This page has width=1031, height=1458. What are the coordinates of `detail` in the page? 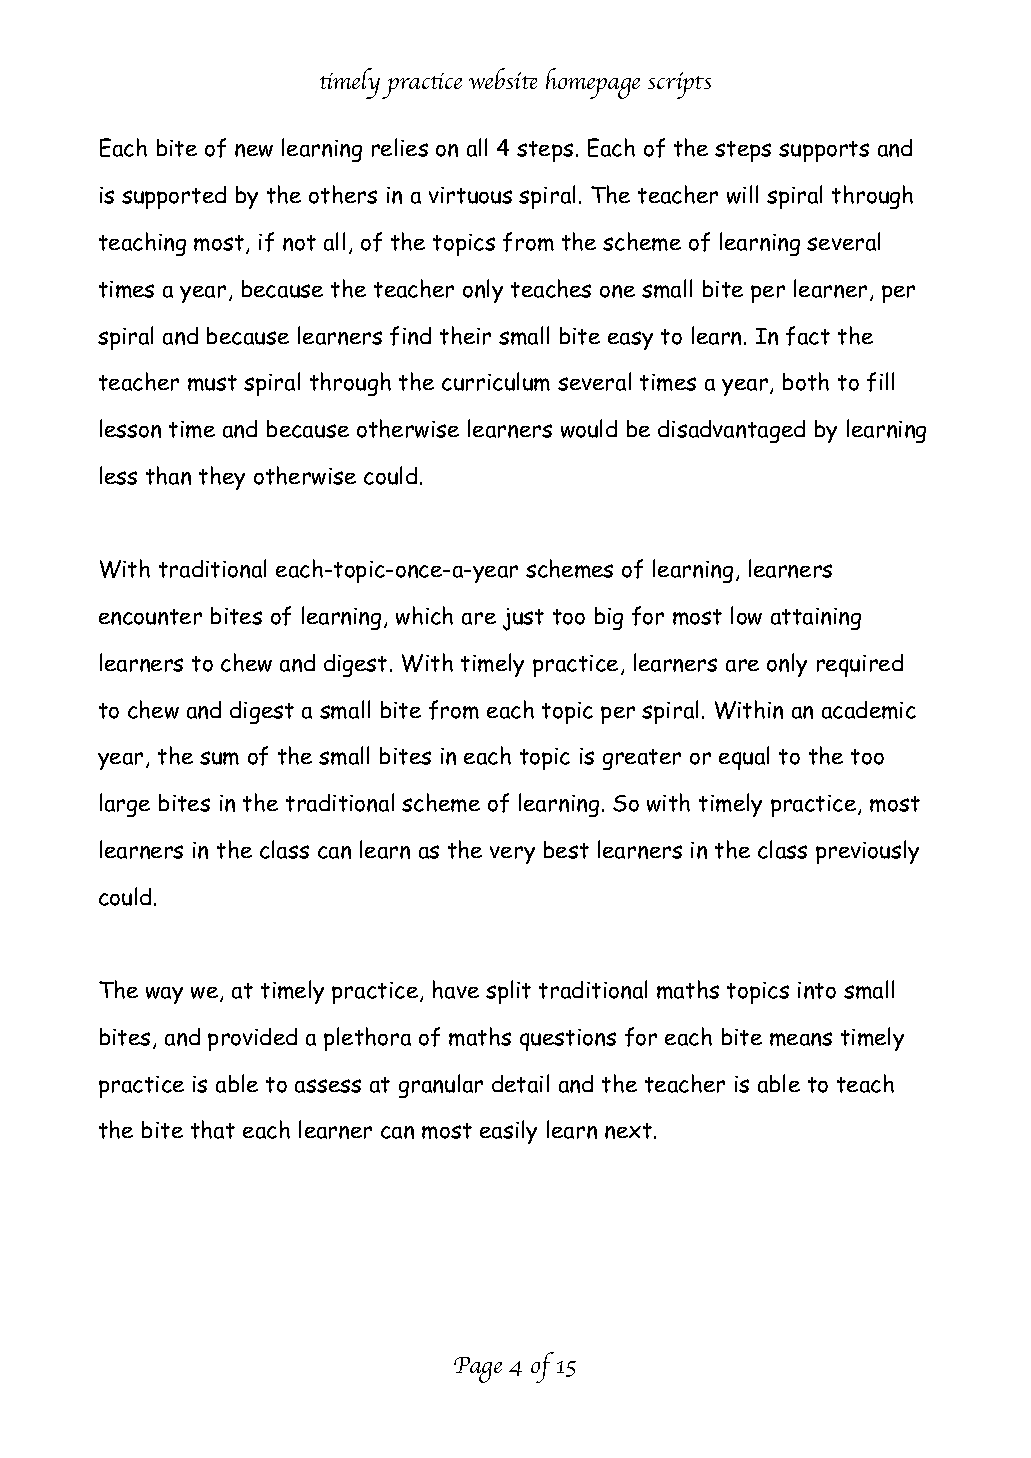 It's located at (520, 1083).
